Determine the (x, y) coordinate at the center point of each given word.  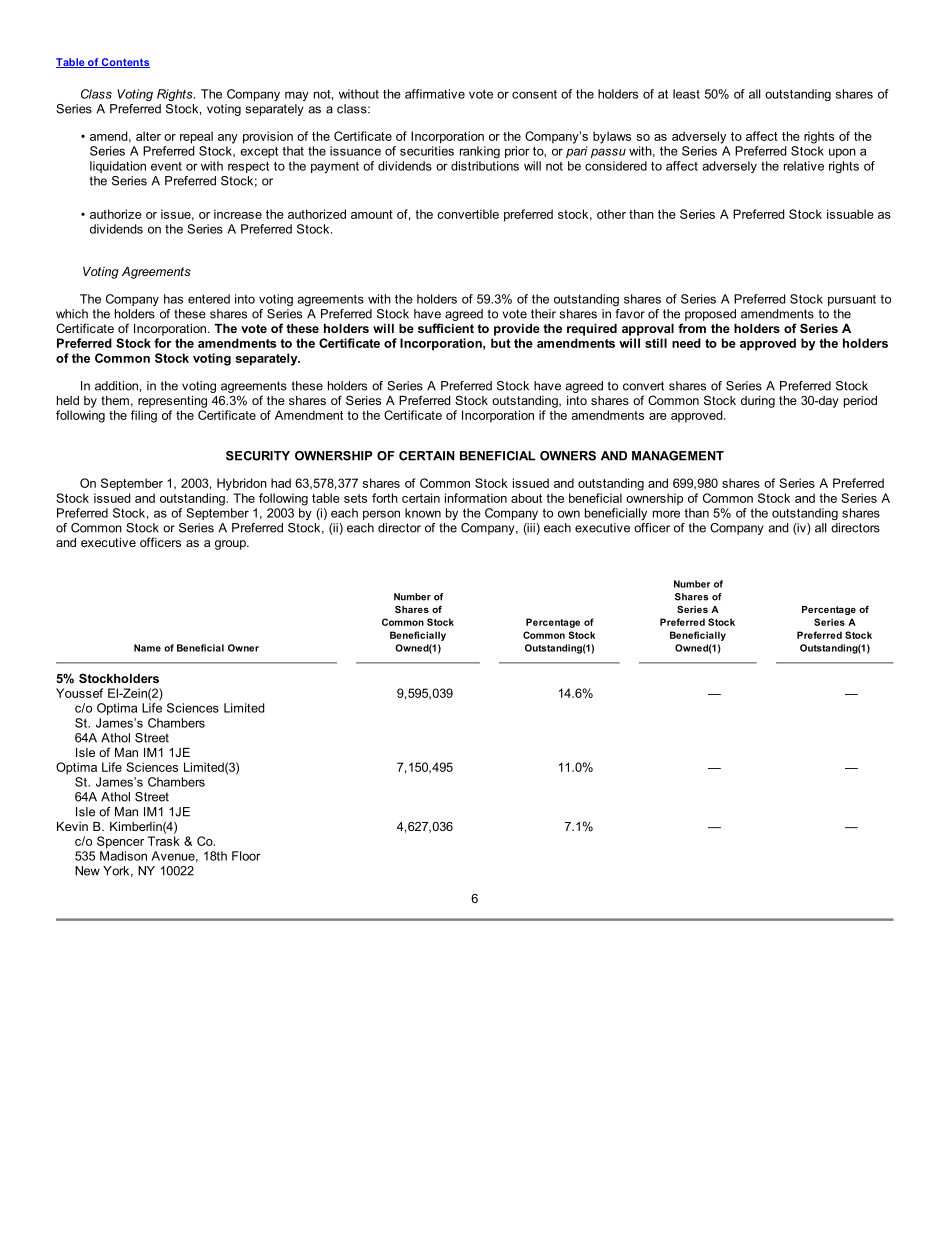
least (686, 94)
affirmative (435, 94)
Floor (246, 856)
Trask (164, 841)
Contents (125, 63)
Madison (123, 856)
